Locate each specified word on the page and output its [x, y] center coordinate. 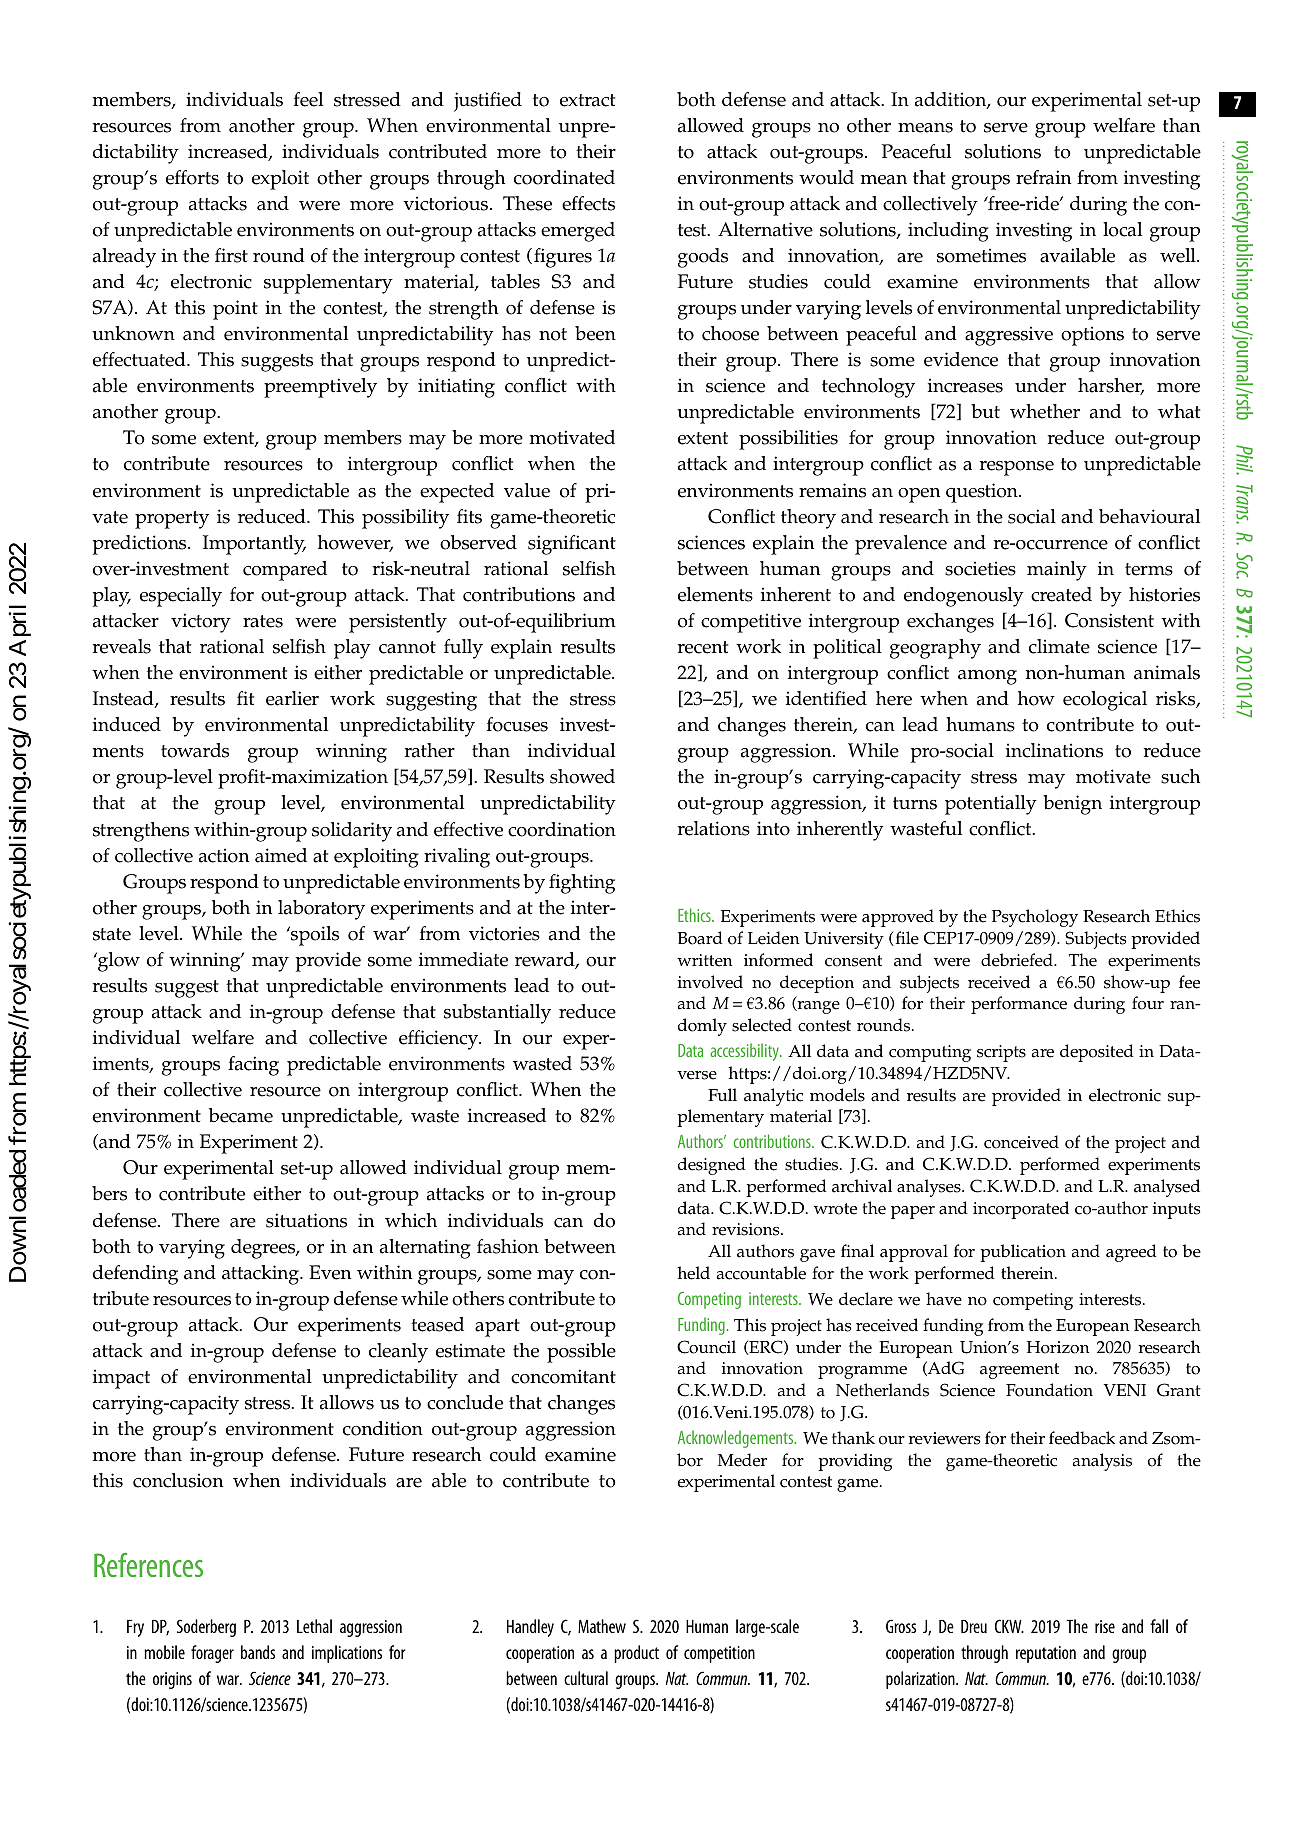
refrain [1043, 177]
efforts [192, 177]
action [224, 855]
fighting [582, 884]
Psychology [1035, 918]
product [636, 1654]
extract [587, 100]
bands [258, 1652]
